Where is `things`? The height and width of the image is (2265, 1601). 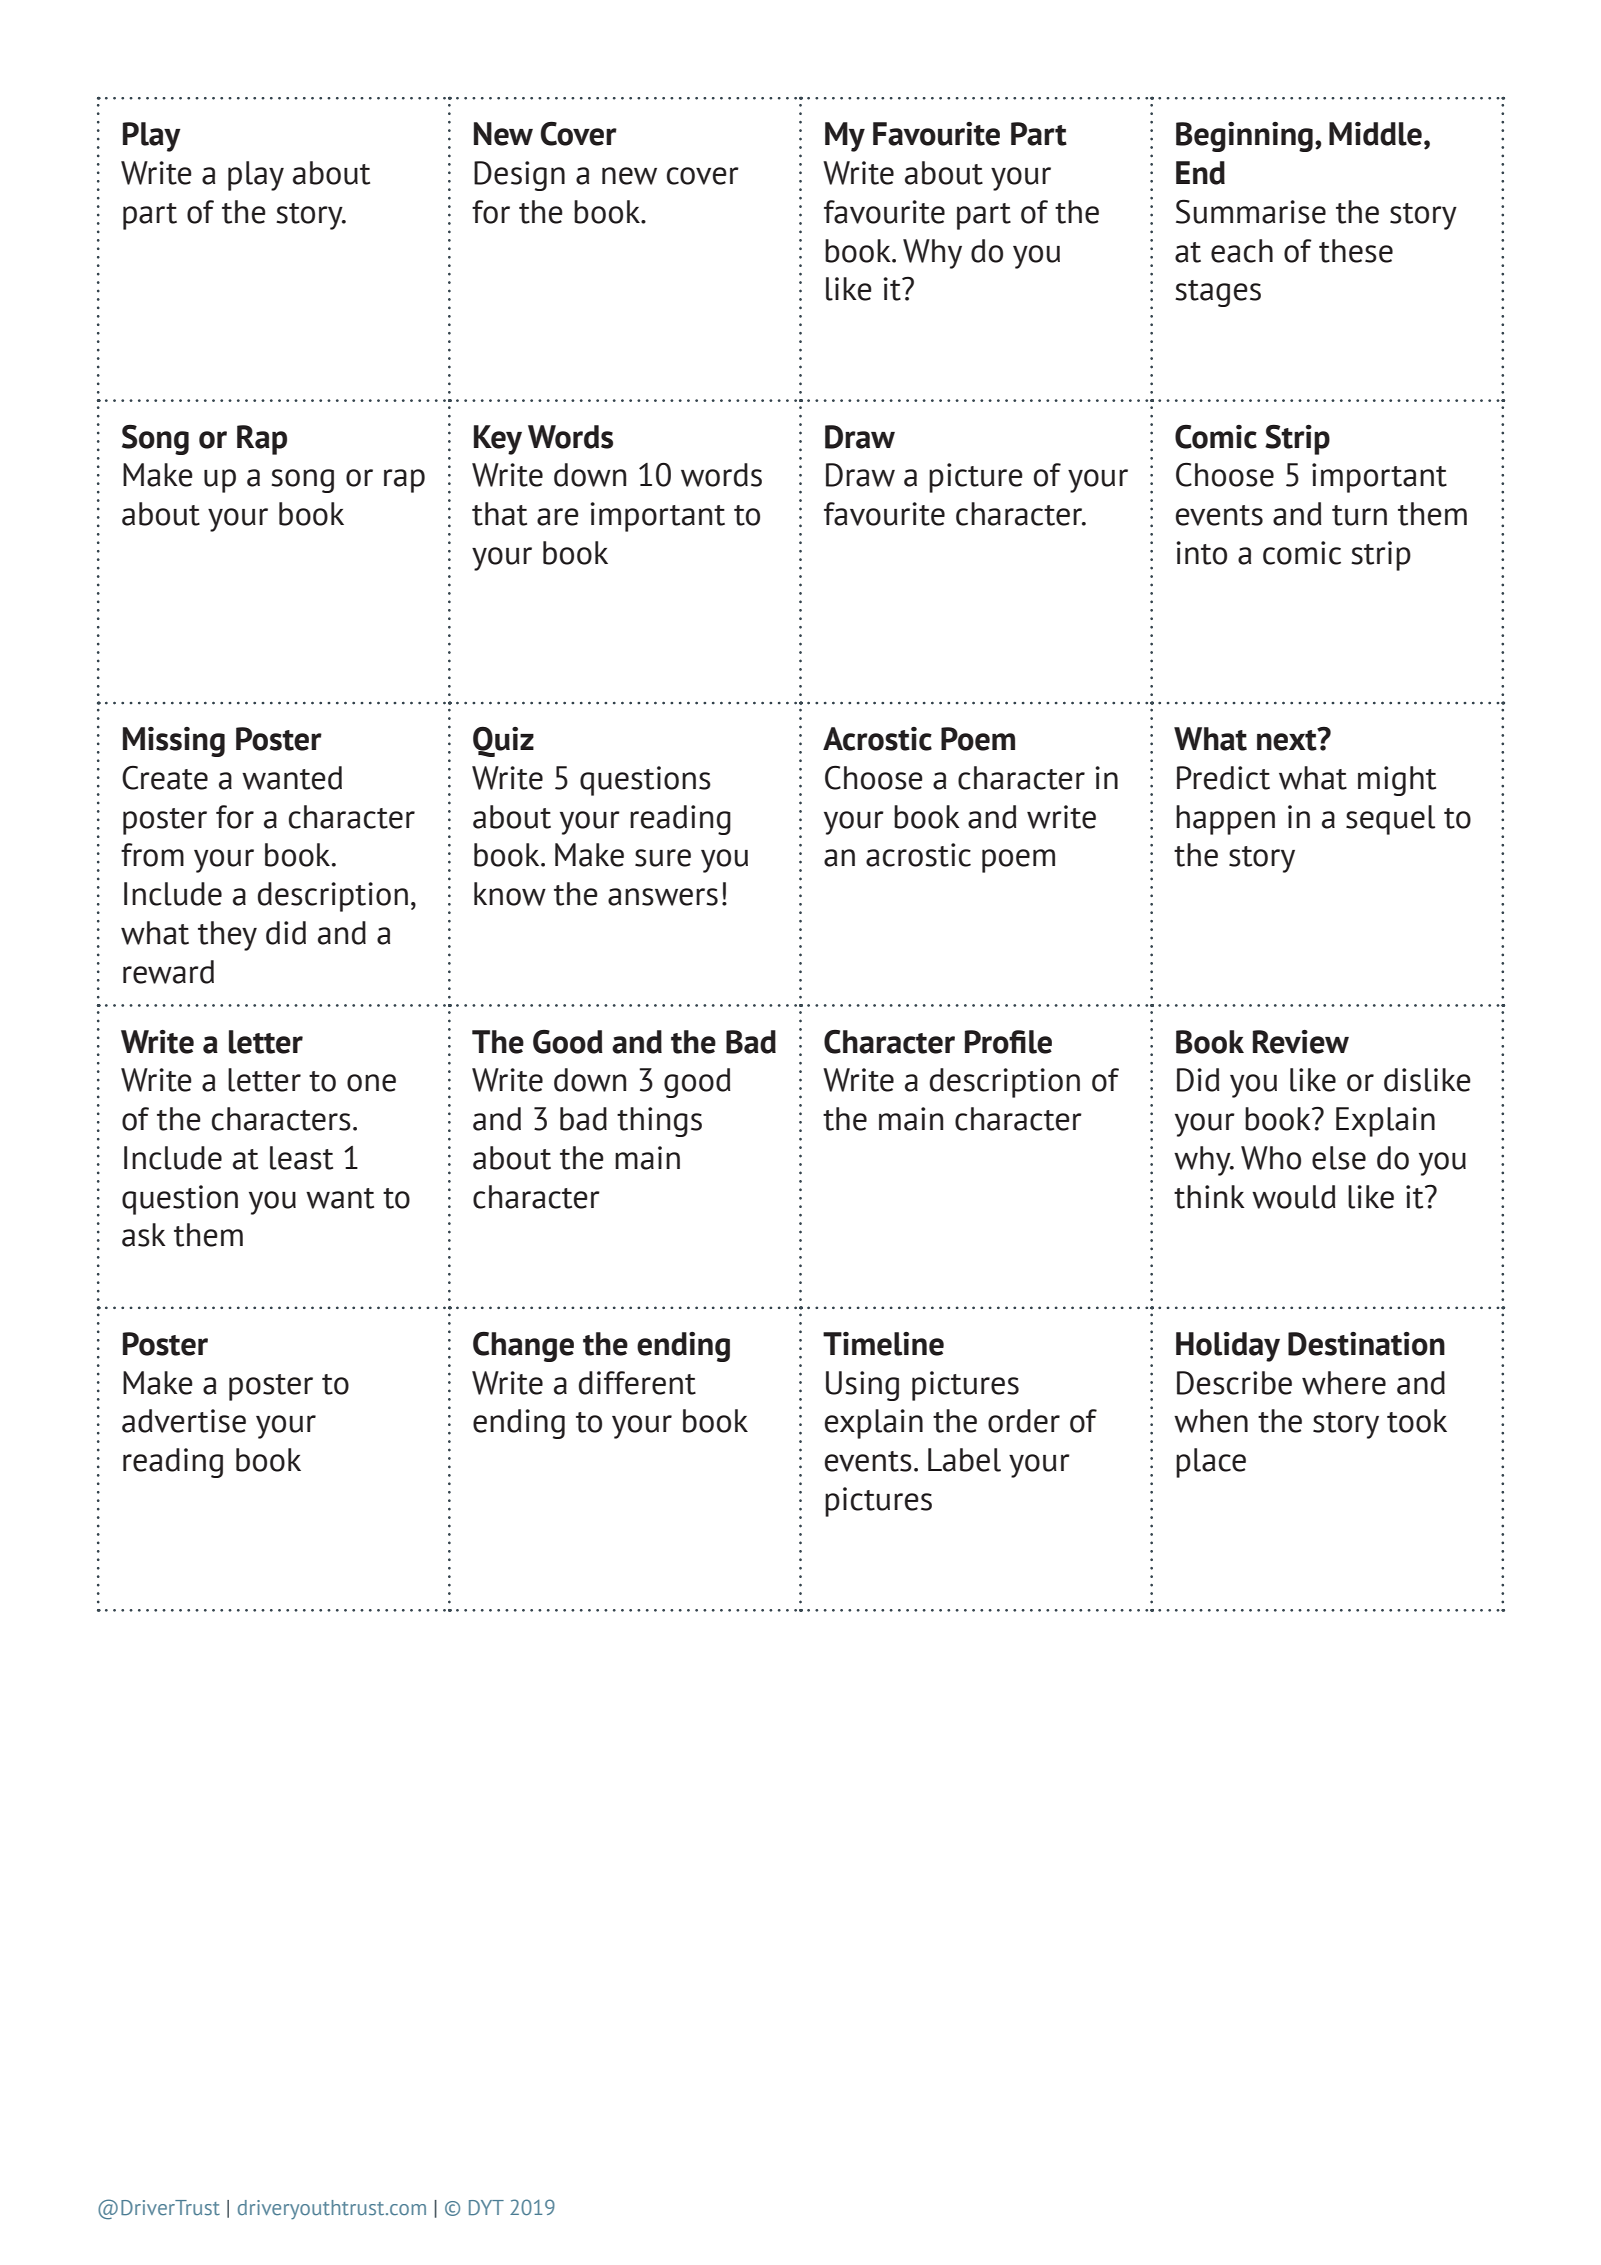 things is located at coordinates (659, 1122).
